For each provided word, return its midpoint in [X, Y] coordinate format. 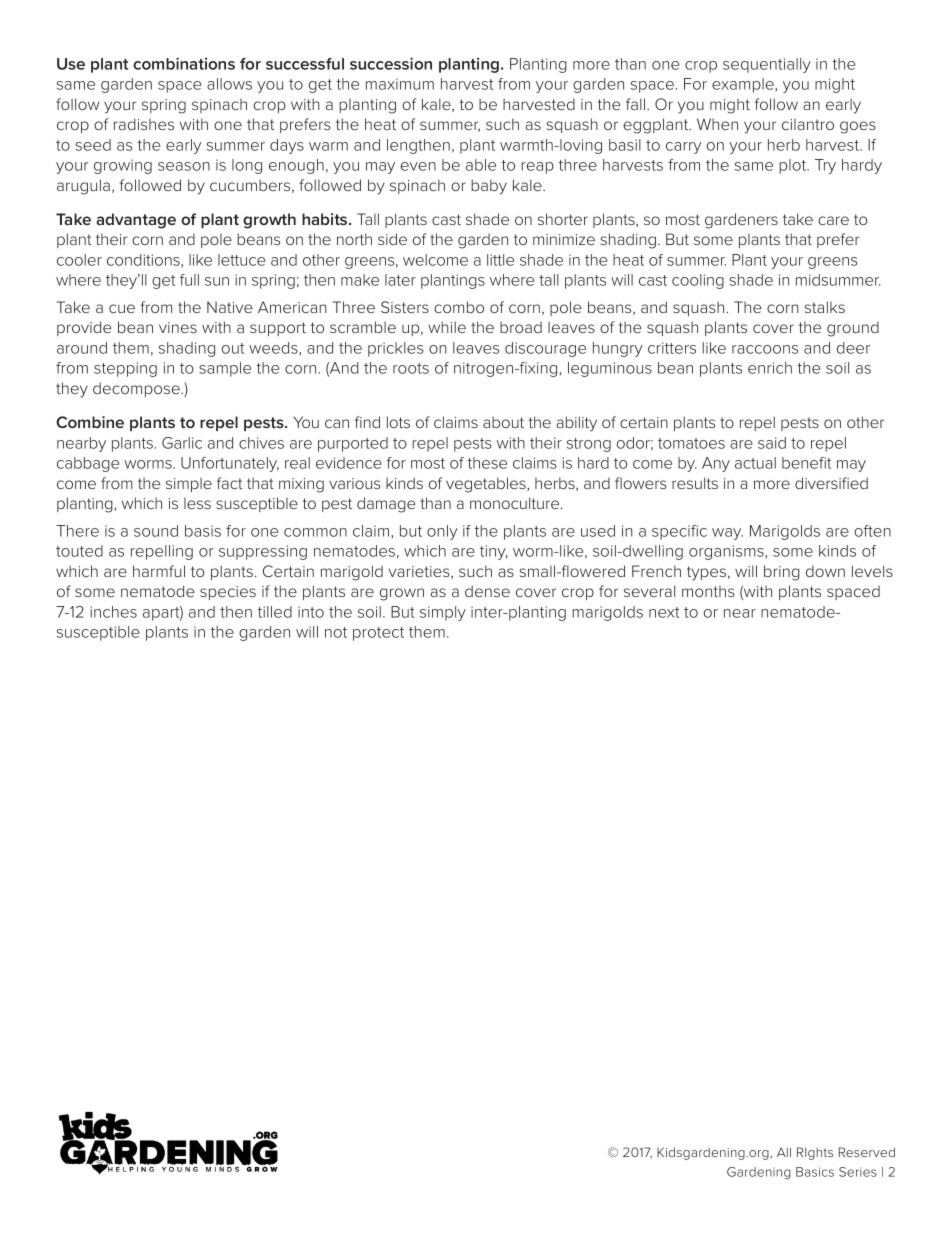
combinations [184, 63]
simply [443, 613]
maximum [400, 84]
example [744, 85]
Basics [815, 1172]
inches [113, 612]
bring [782, 573]
